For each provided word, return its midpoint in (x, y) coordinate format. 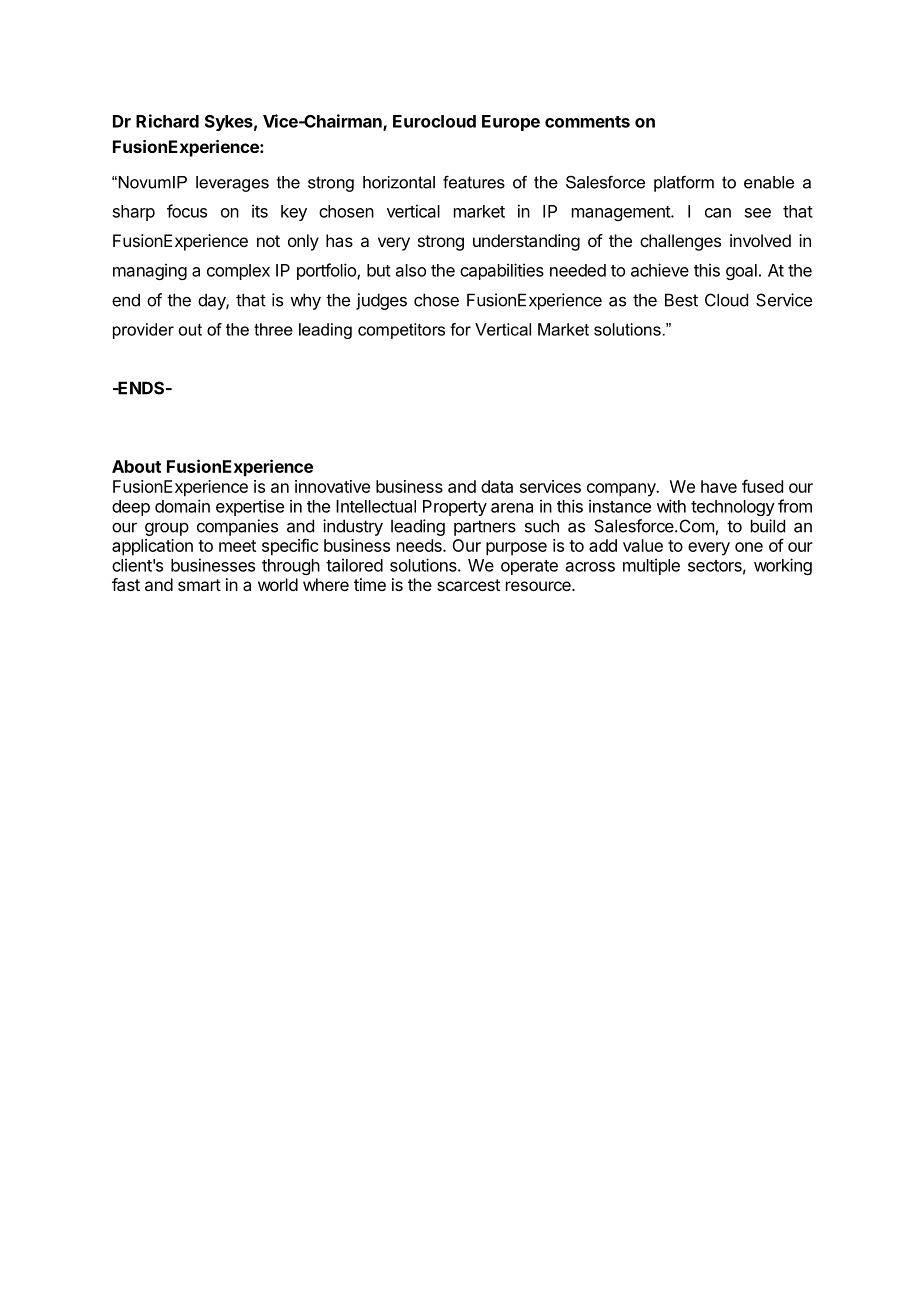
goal (741, 272)
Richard (167, 121)
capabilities (502, 271)
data (497, 486)
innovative (332, 486)
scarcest (468, 585)
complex (238, 272)
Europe (511, 123)
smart (199, 585)
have (719, 486)
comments (587, 122)
